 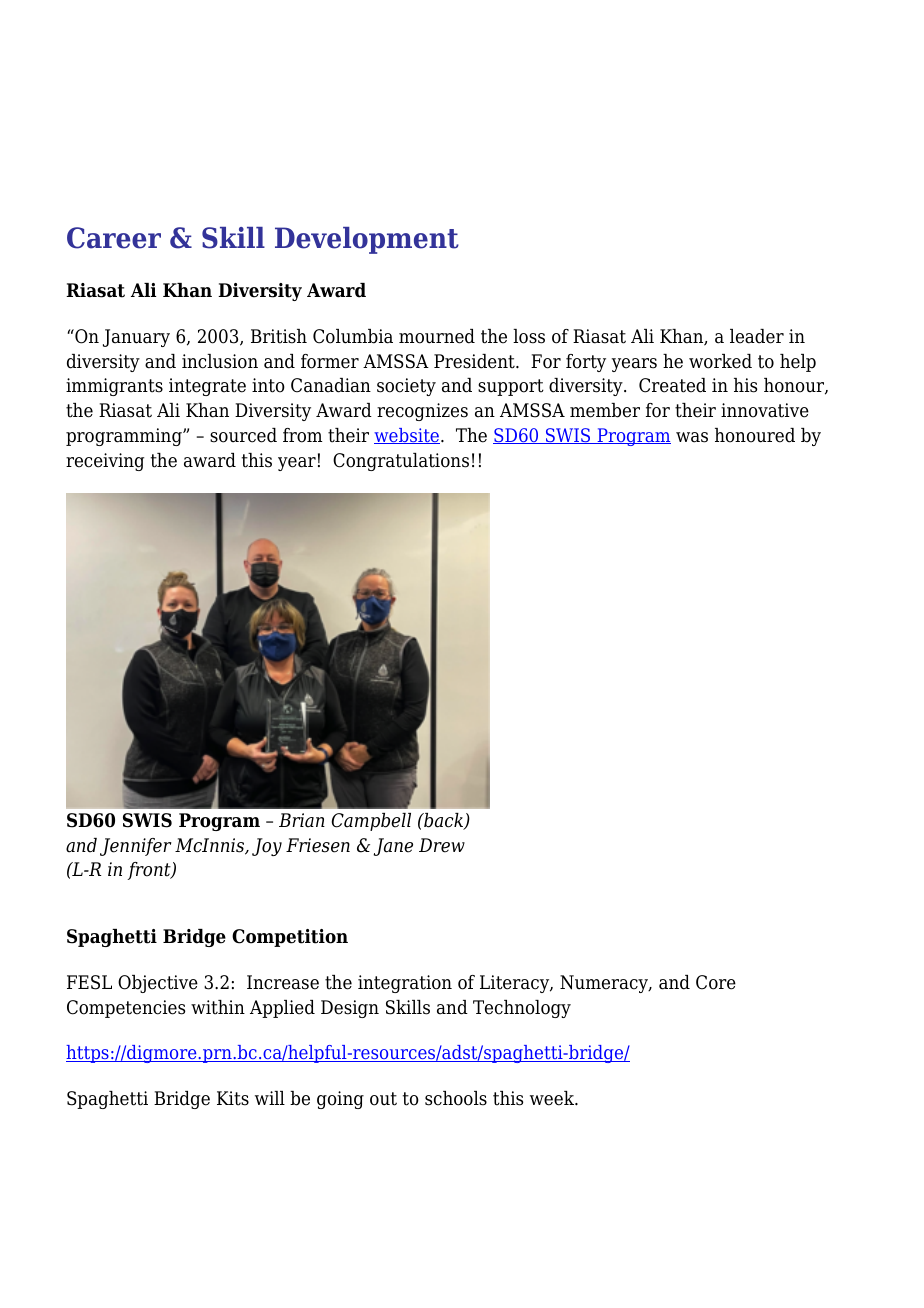 I want to click on Campbell, so click(x=371, y=822).
